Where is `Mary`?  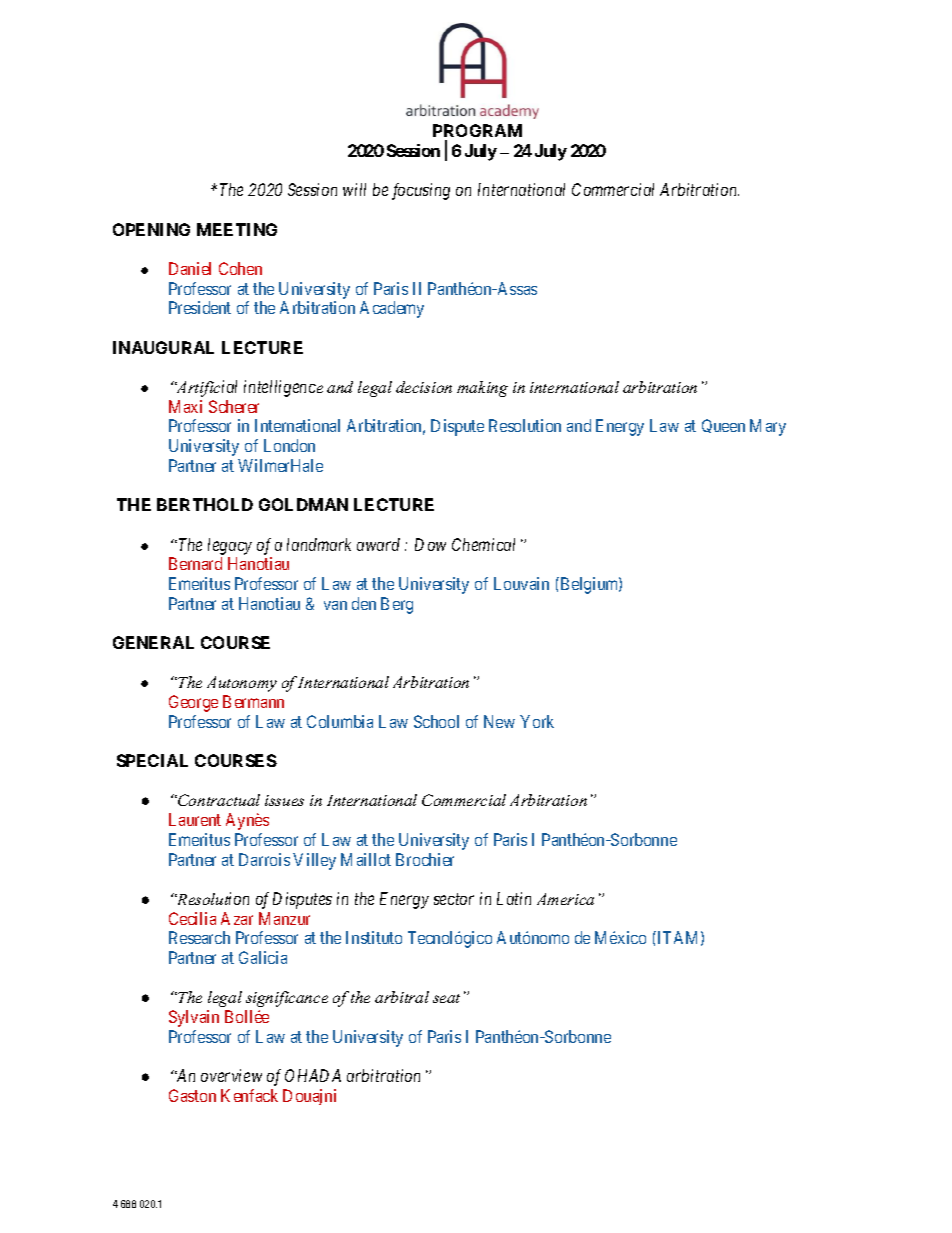 Mary is located at coordinates (768, 427).
